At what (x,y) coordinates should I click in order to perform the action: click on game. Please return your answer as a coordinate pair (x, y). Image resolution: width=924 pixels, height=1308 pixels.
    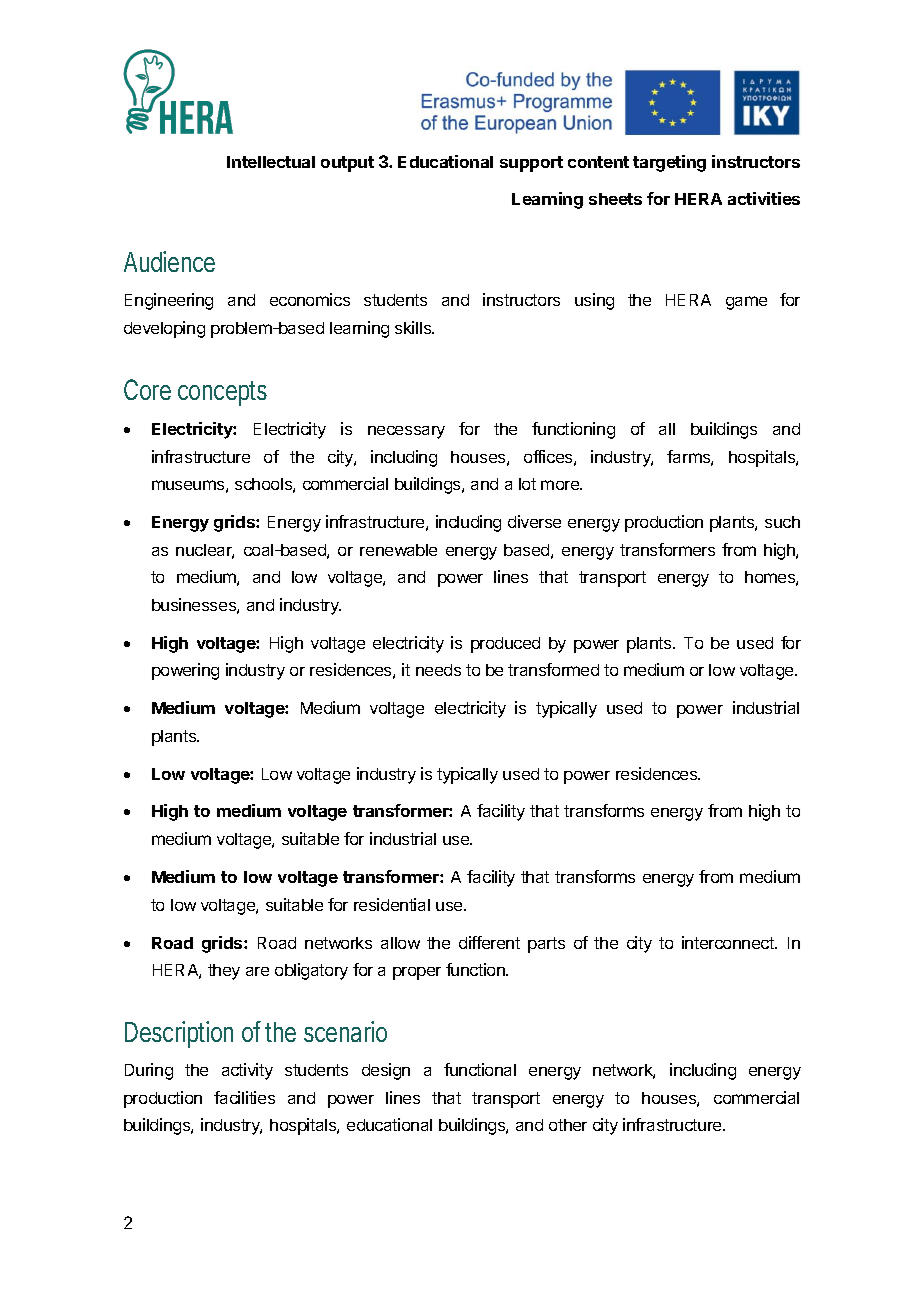
    Looking at the image, I should click on (746, 303).
